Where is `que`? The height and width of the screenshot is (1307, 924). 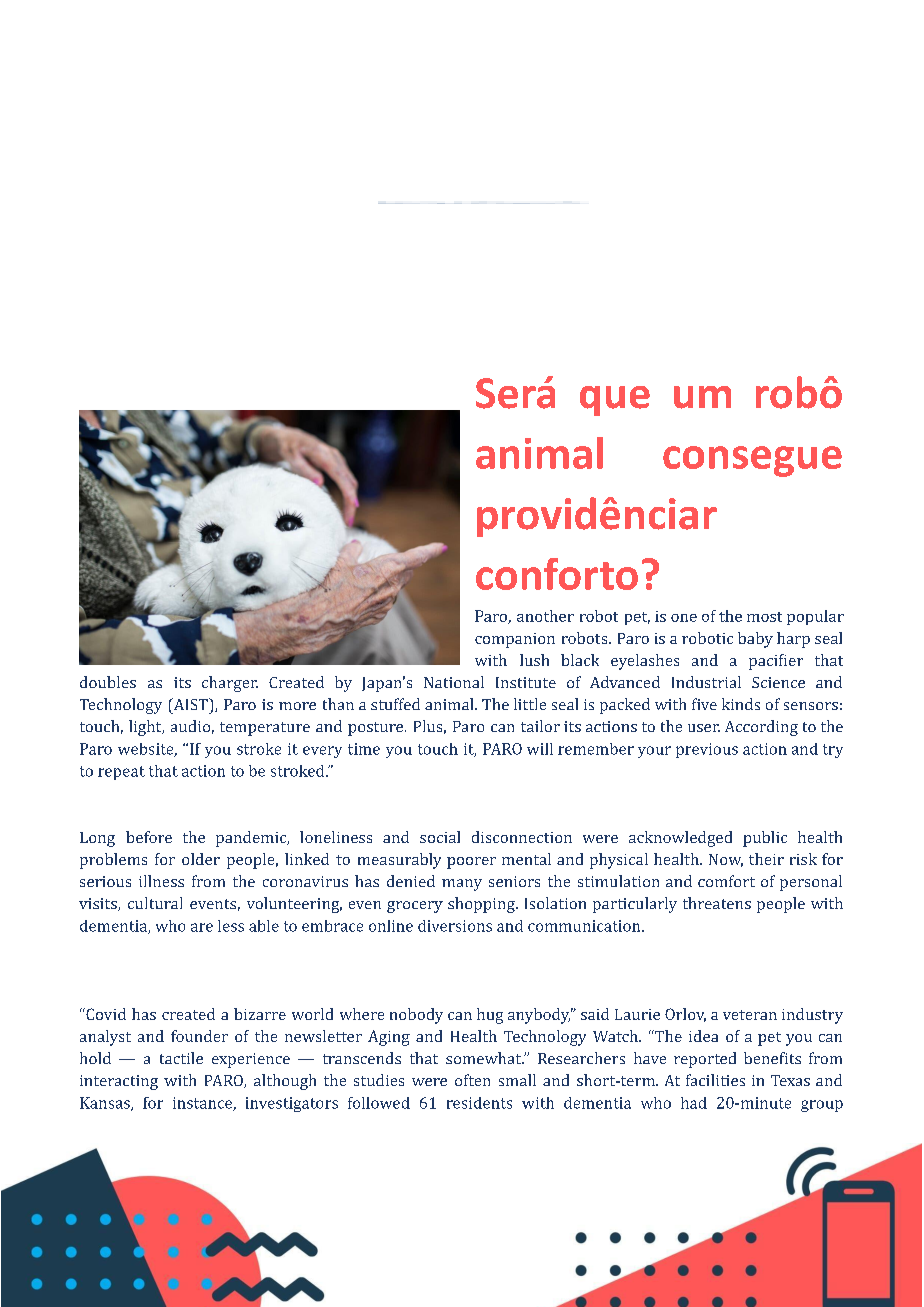 que is located at coordinates (615, 401).
